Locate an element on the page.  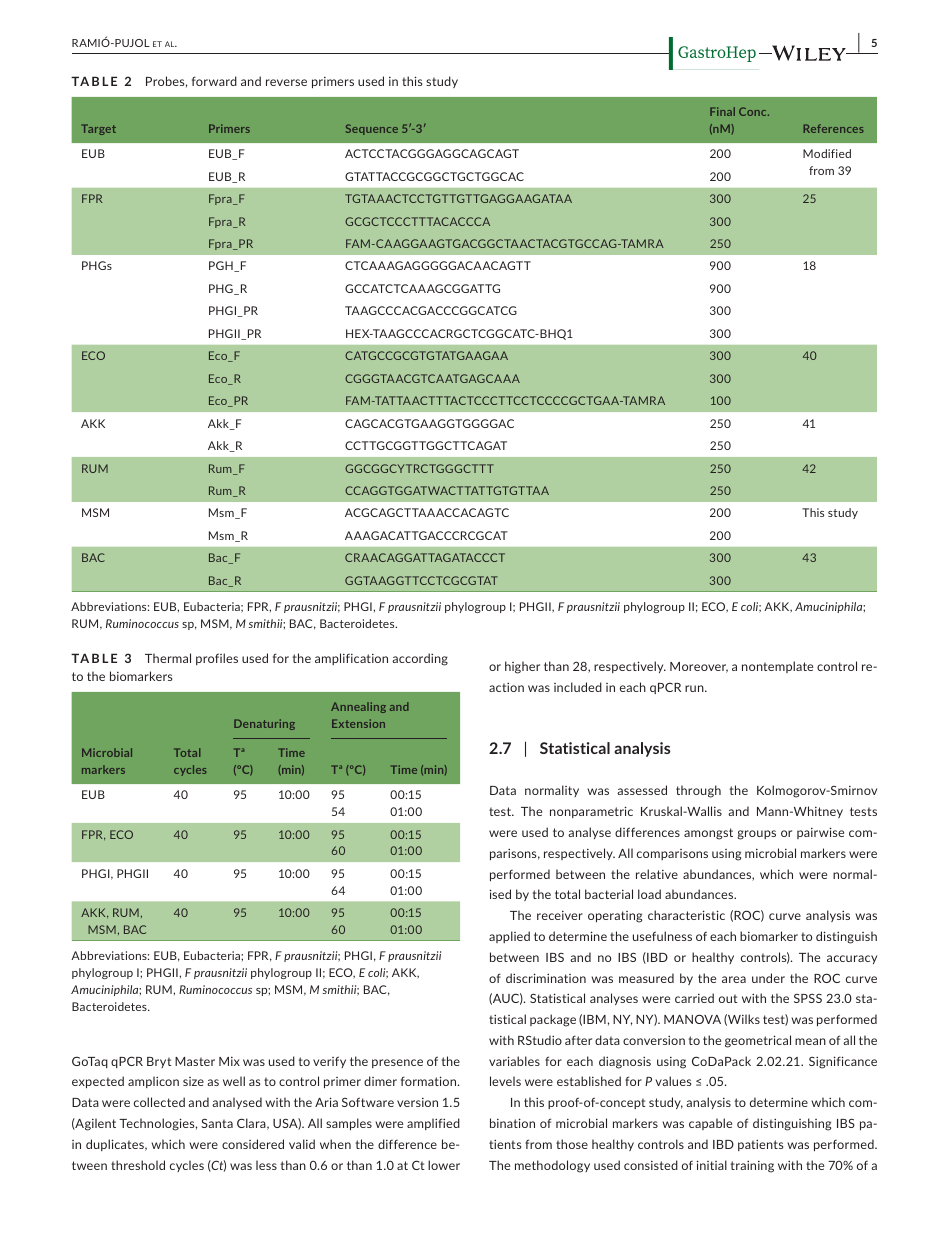
Santa is located at coordinates (217, 1123).
